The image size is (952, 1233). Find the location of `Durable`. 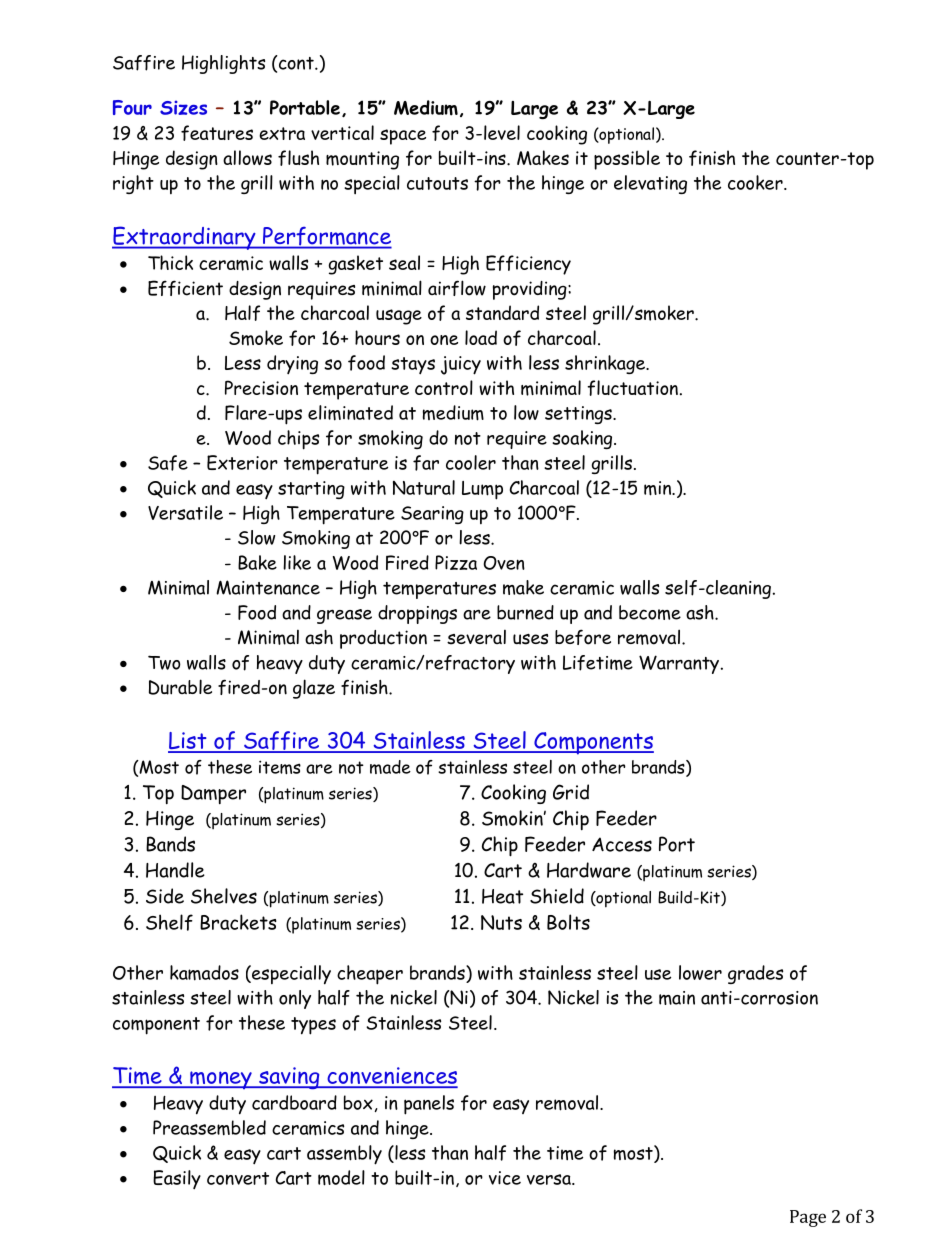

Durable is located at coordinates (180, 687).
